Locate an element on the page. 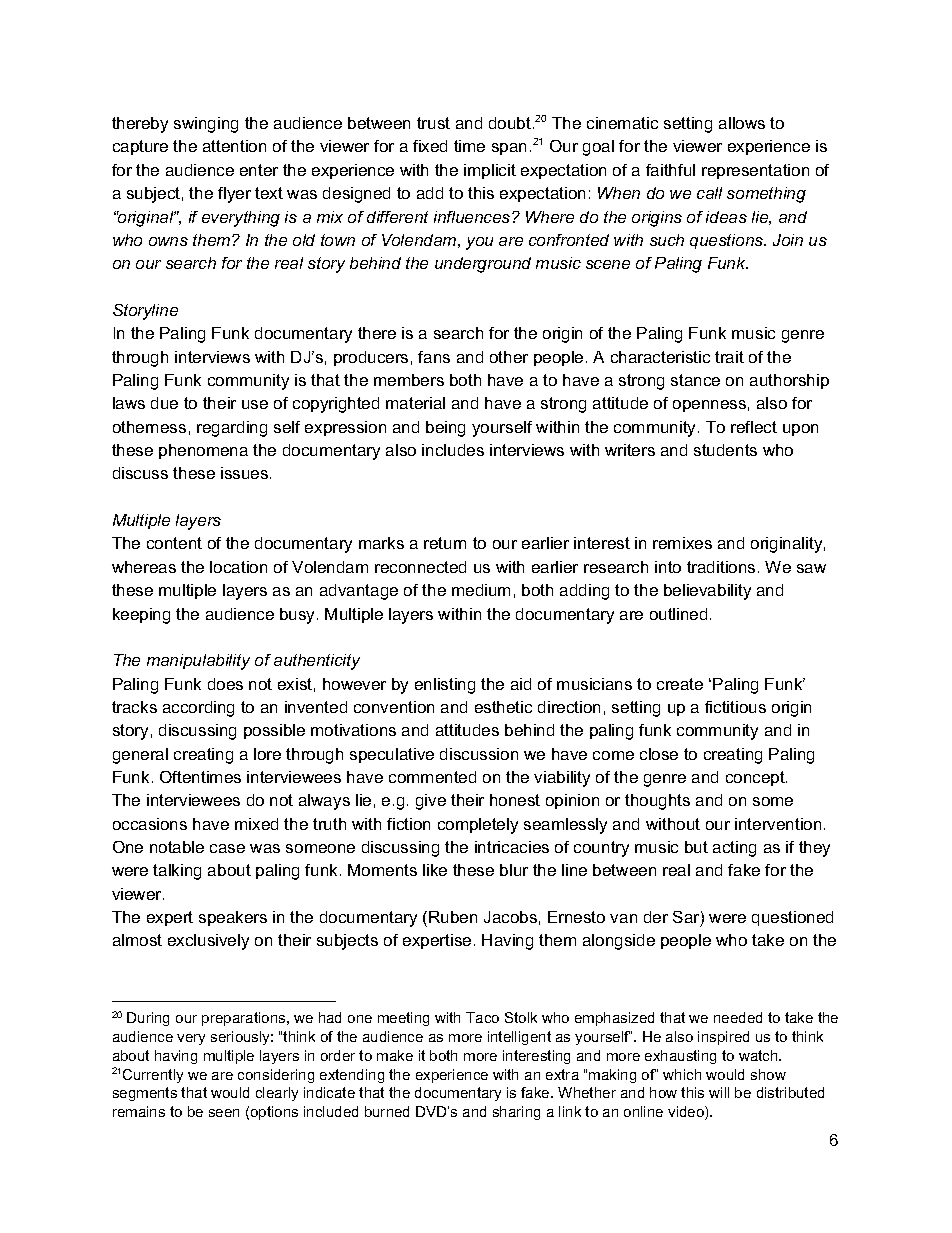 The width and height of the page is (952, 1233). due is located at coordinates (164, 403).
